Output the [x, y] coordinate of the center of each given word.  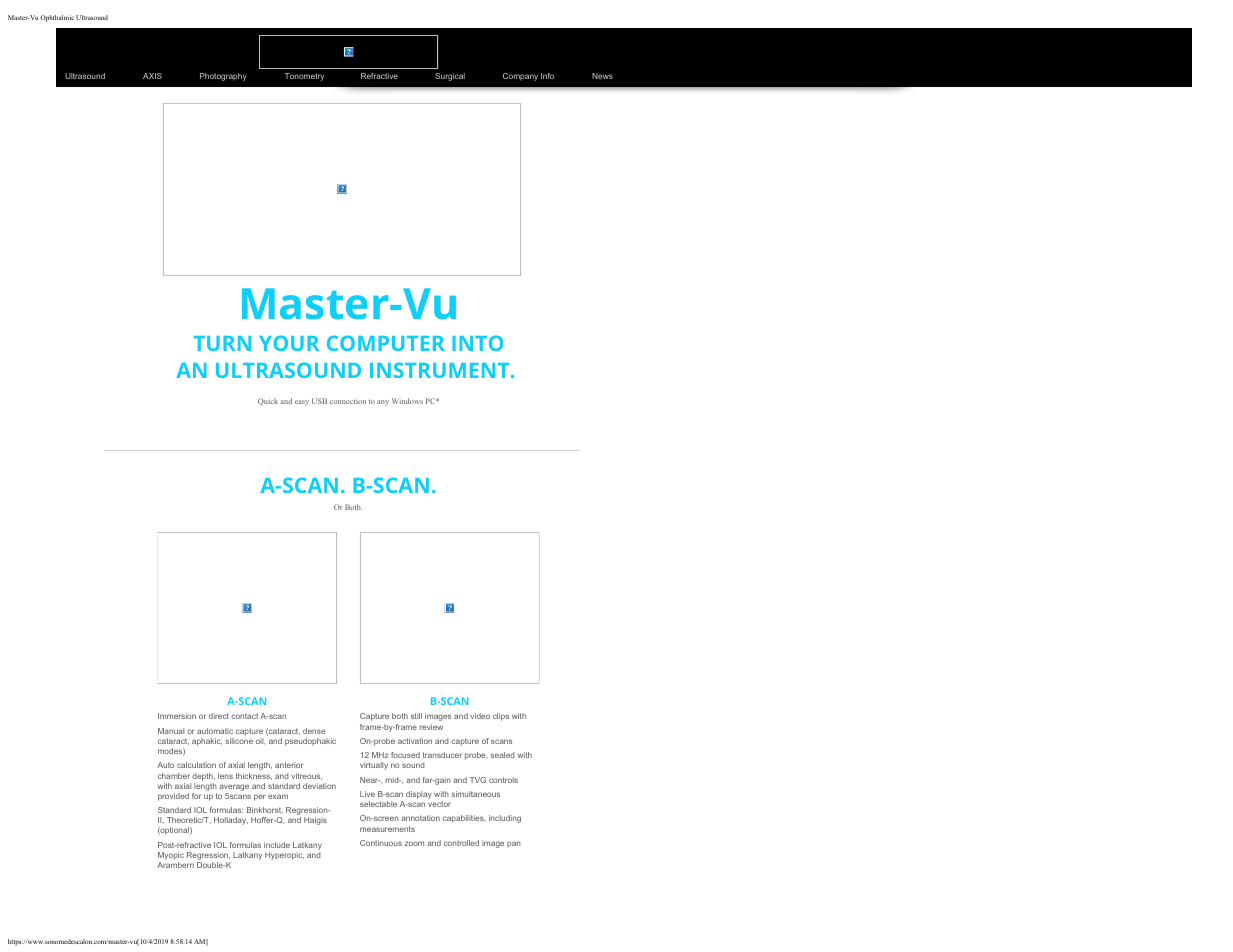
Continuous [381, 843]
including [505, 819]
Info [547, 76]
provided [173, 797]
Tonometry [304, 77]
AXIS [152, 76]
